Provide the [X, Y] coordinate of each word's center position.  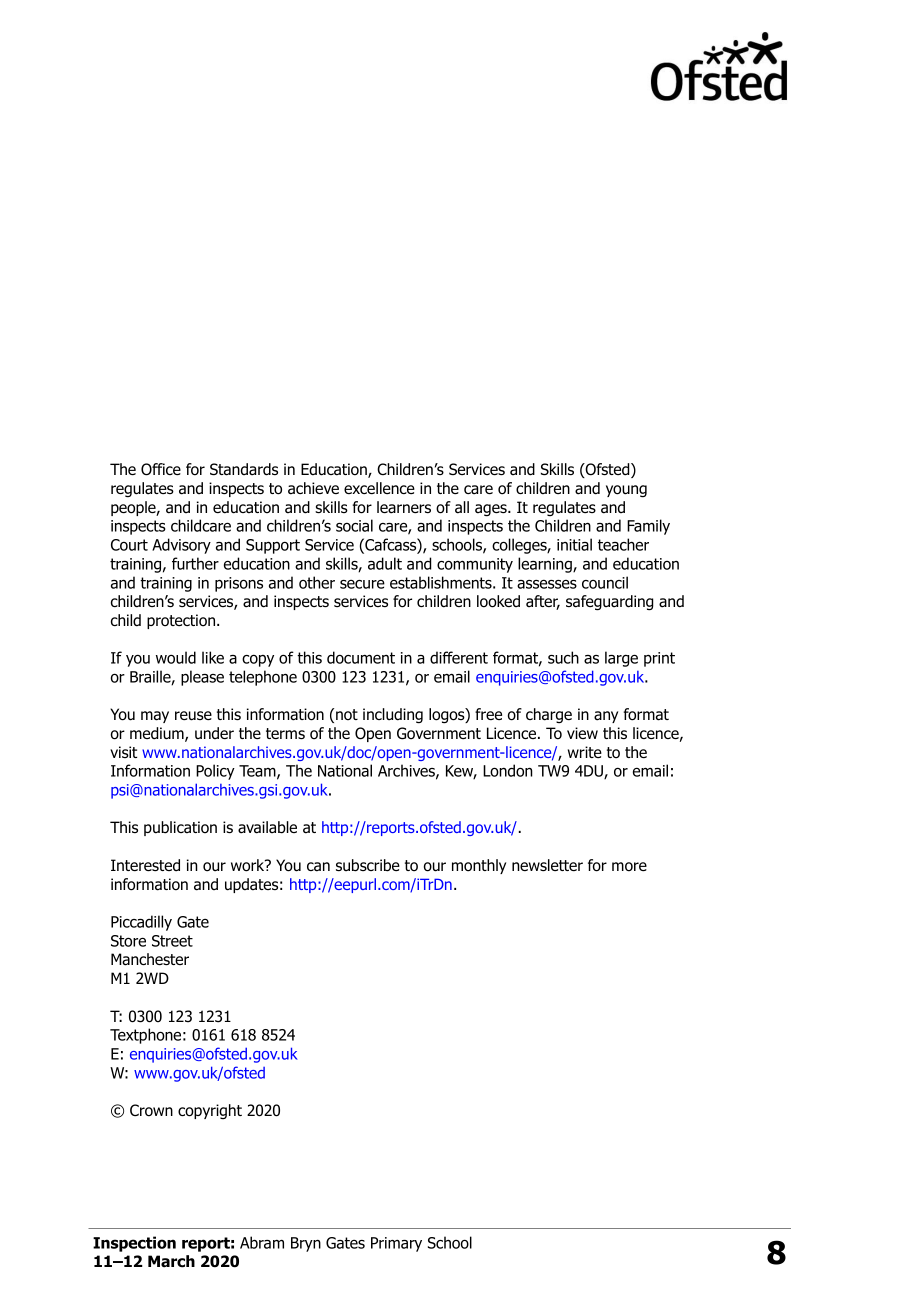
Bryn [306, 1244]
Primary [396, 1244]
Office [161, 469]
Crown [151, 1110]
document [361, 657]
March [171, 1261]
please [202, 678]
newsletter [547, 865]
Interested [145, 865]
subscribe [368, 865]
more [629, 867]
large [621, 659]
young [626, 491]
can [318, 867]
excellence [379, 488]
